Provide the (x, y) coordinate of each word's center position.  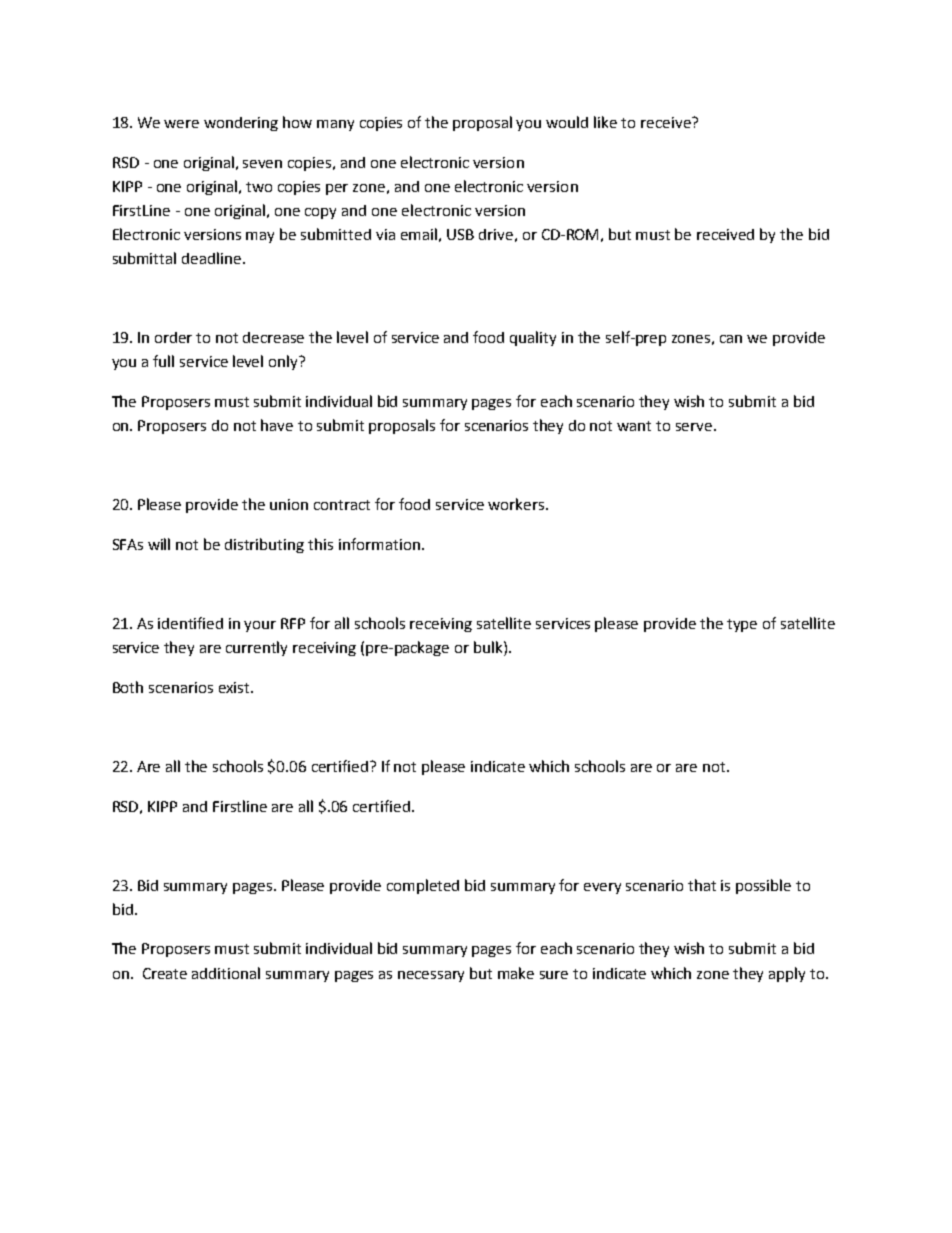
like (605, 122)
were (181, 124)
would (567, 122)
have (277, 425)
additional (226, 973)
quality (533, 338)
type (742, 625)
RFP (293, 623)
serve (695, 427)
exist (235, 687)
